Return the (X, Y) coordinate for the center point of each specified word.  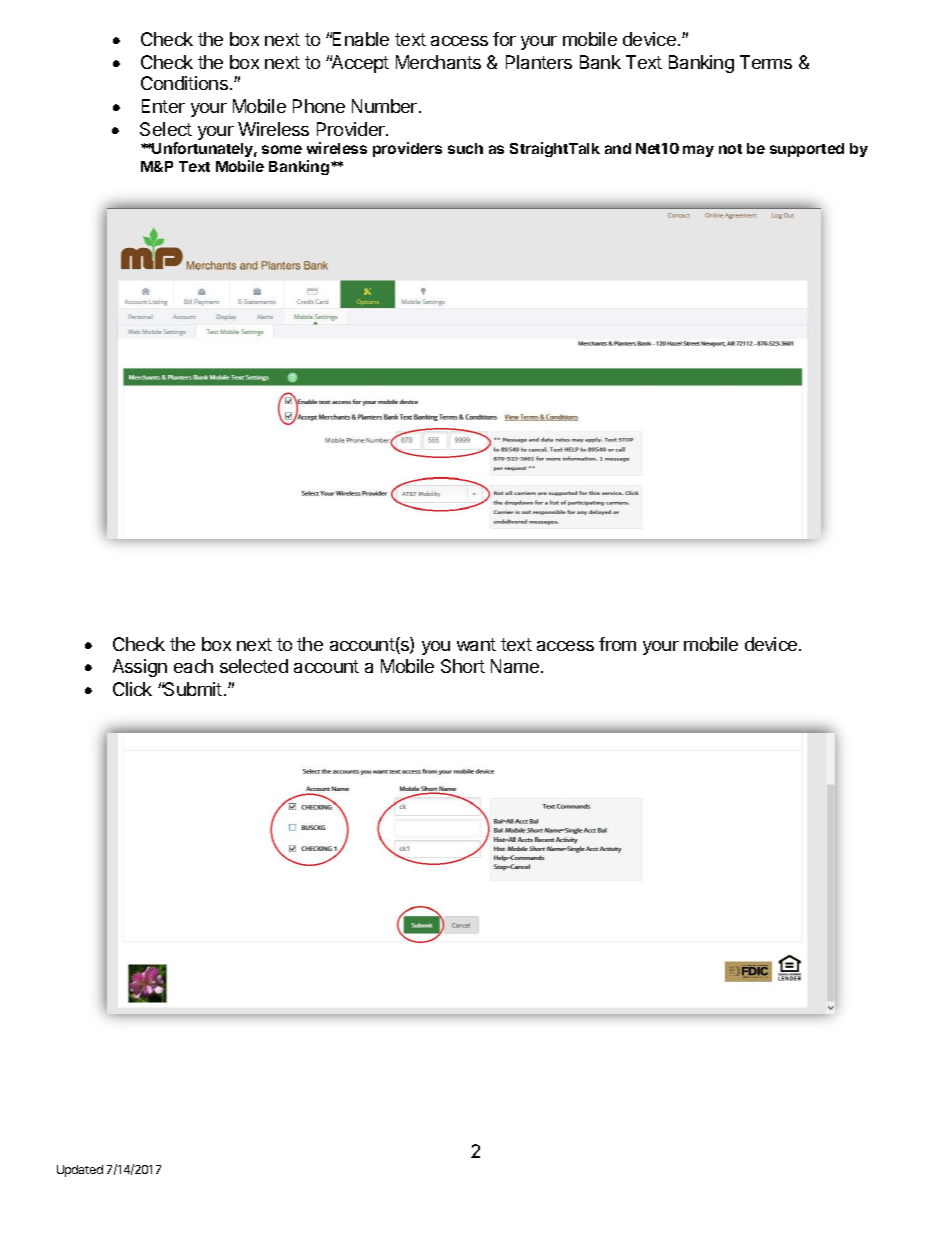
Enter (163, 106)
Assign (140, 668)
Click (132, 689)
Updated (80, 1171)
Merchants (438, 62)
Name (515, 666)
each (193, 666)
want (476, 644)
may (698, 151)
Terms (766, 62)
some (282, 149)
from (617, 644)
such (465, 148)
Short (463, 666)
